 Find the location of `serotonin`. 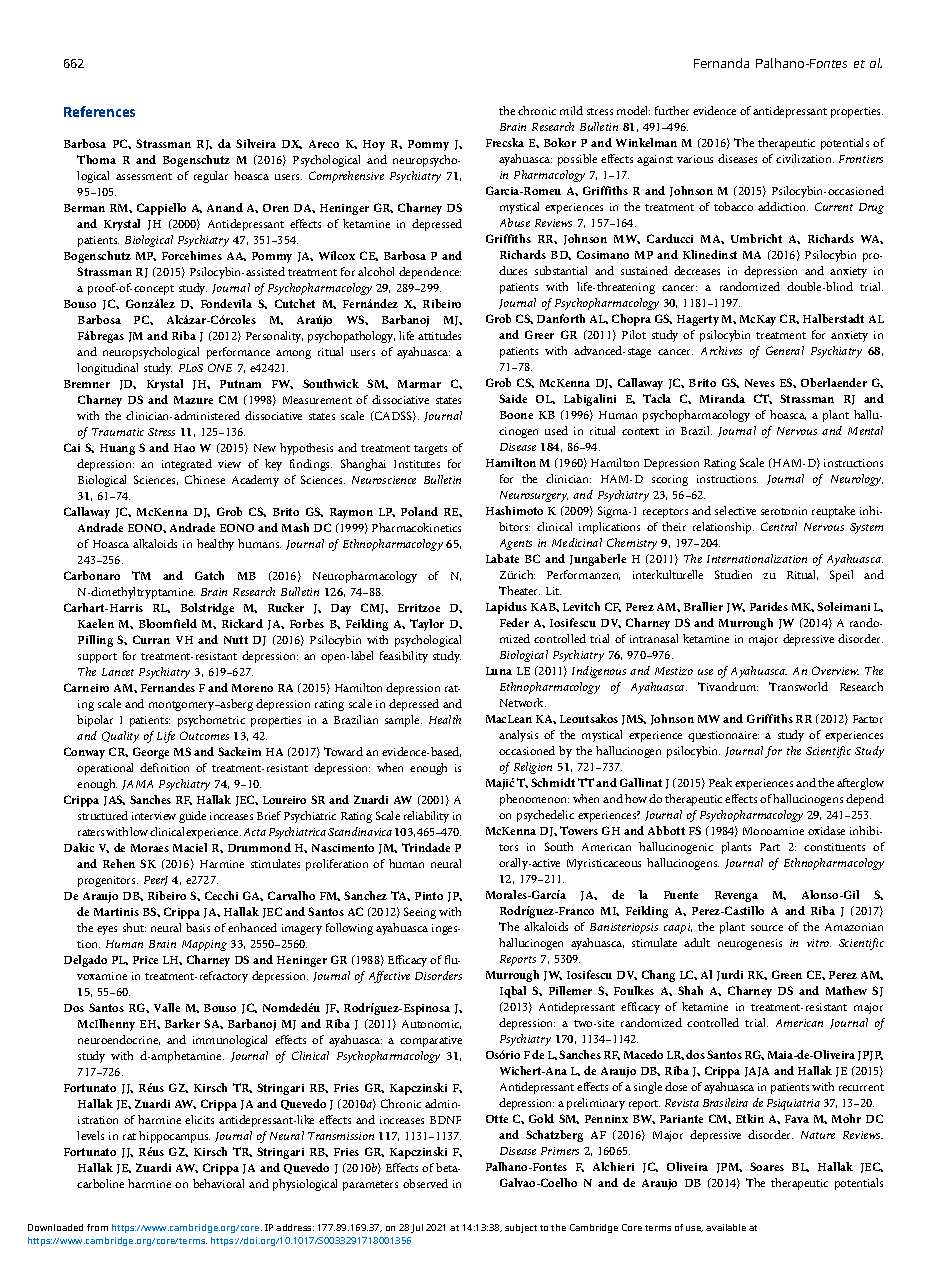

serotonin is located at coordinates (784, 511).
